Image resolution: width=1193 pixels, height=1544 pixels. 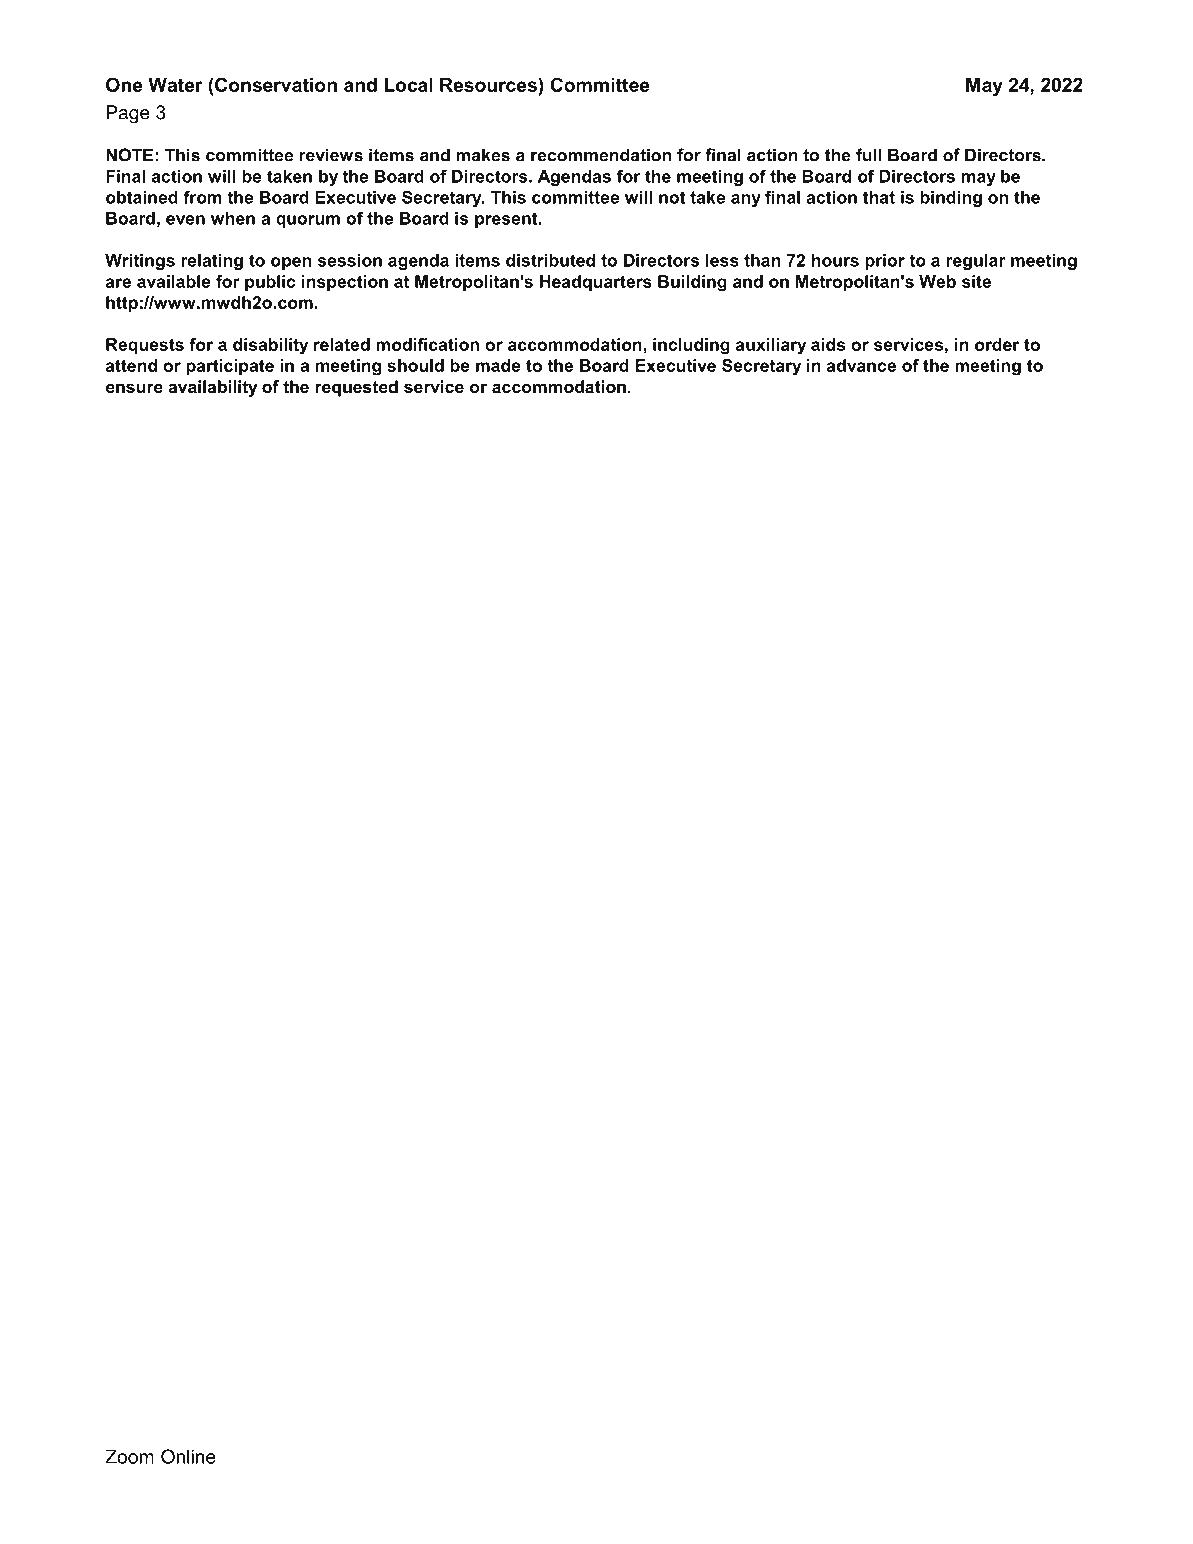 I want to click on recommendation, so click(x=601, y=155).
